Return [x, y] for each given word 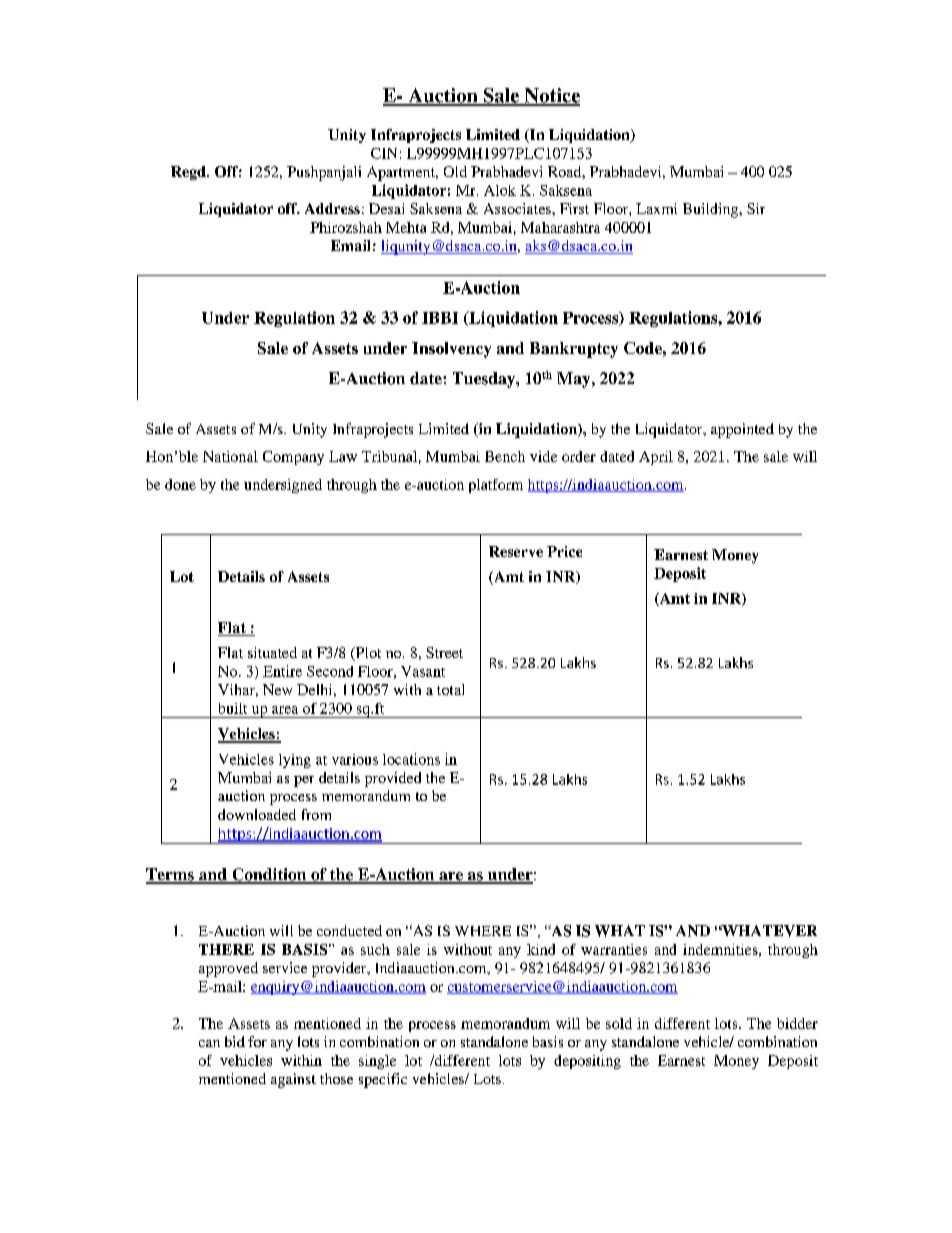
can [209, 1043]
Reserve [516, 551]
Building [711, 210]
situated [272, 652]
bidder [797, 1023]
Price [564, 551]
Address [332, 208]
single [377, 1062]
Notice [551, 96]
